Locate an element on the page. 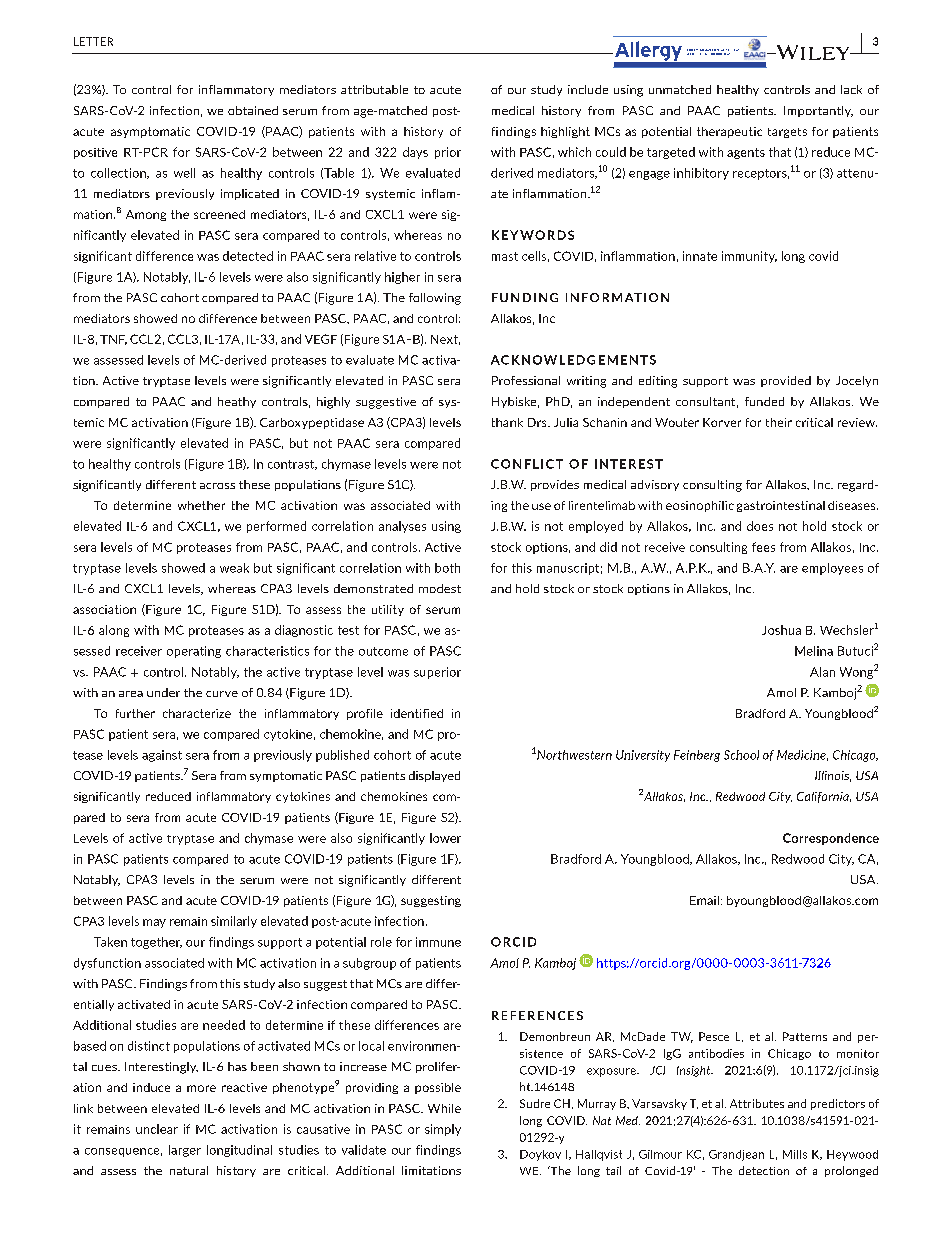 This page has height=1251, width=952. obtained is located at coordinates (253, 110).
